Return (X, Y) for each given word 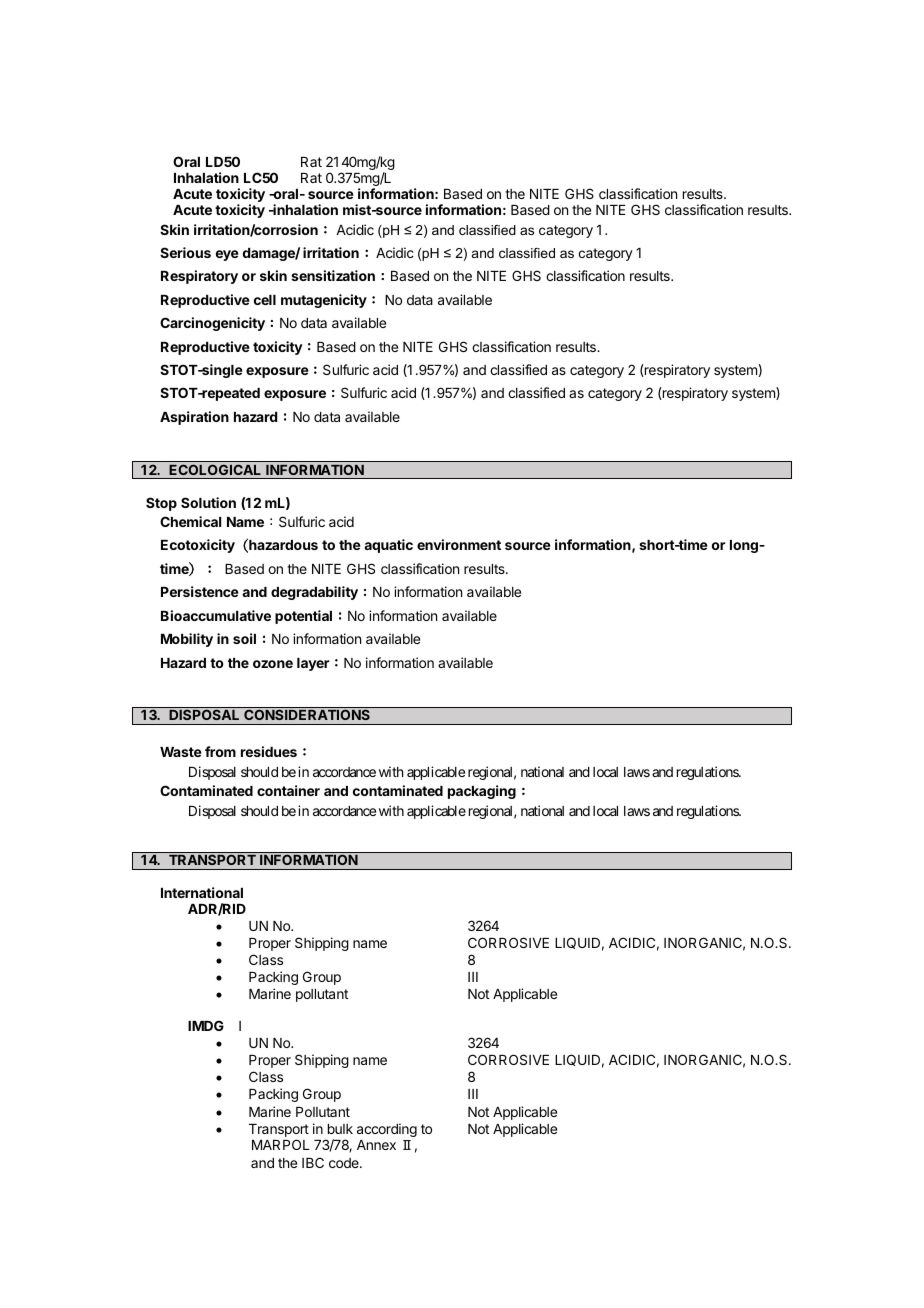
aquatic (388, 546)
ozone (273, 664)
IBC (313, 1162)
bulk (340, 1129)
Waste (181, 752)
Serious (185, 252)
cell (265, 300)
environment (459, 544)
